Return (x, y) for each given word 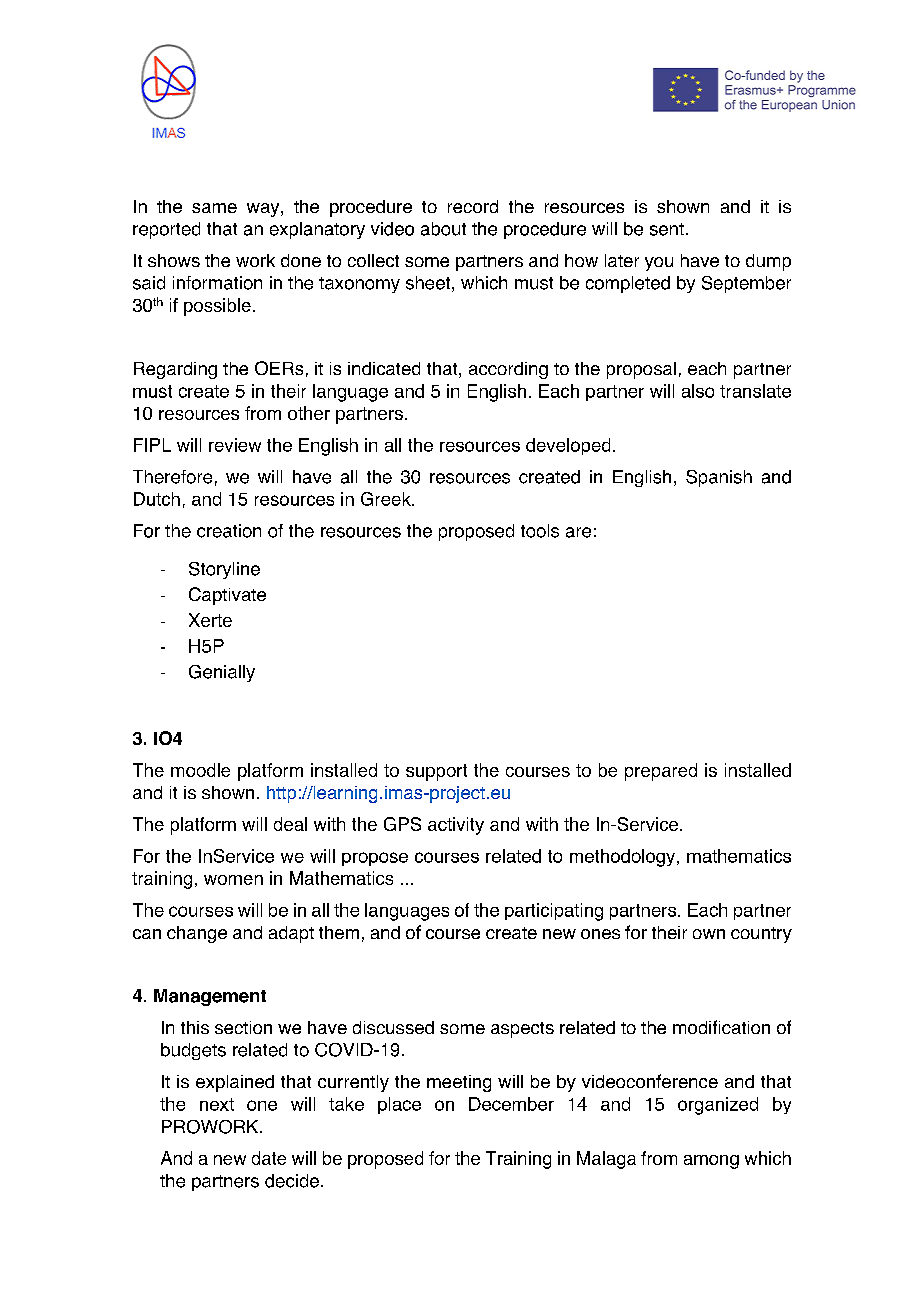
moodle (200, 770)
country (761, 935)
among (711, 1162)
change (197, 934)
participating (554, 912)
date (269, 1158)
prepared (661, 772)
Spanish (719, 478)
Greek (387, 499)
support (436, 772)
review (235, 445)
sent (667, 229)
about (443, 229)
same (214, 208)
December (511, 1104)
